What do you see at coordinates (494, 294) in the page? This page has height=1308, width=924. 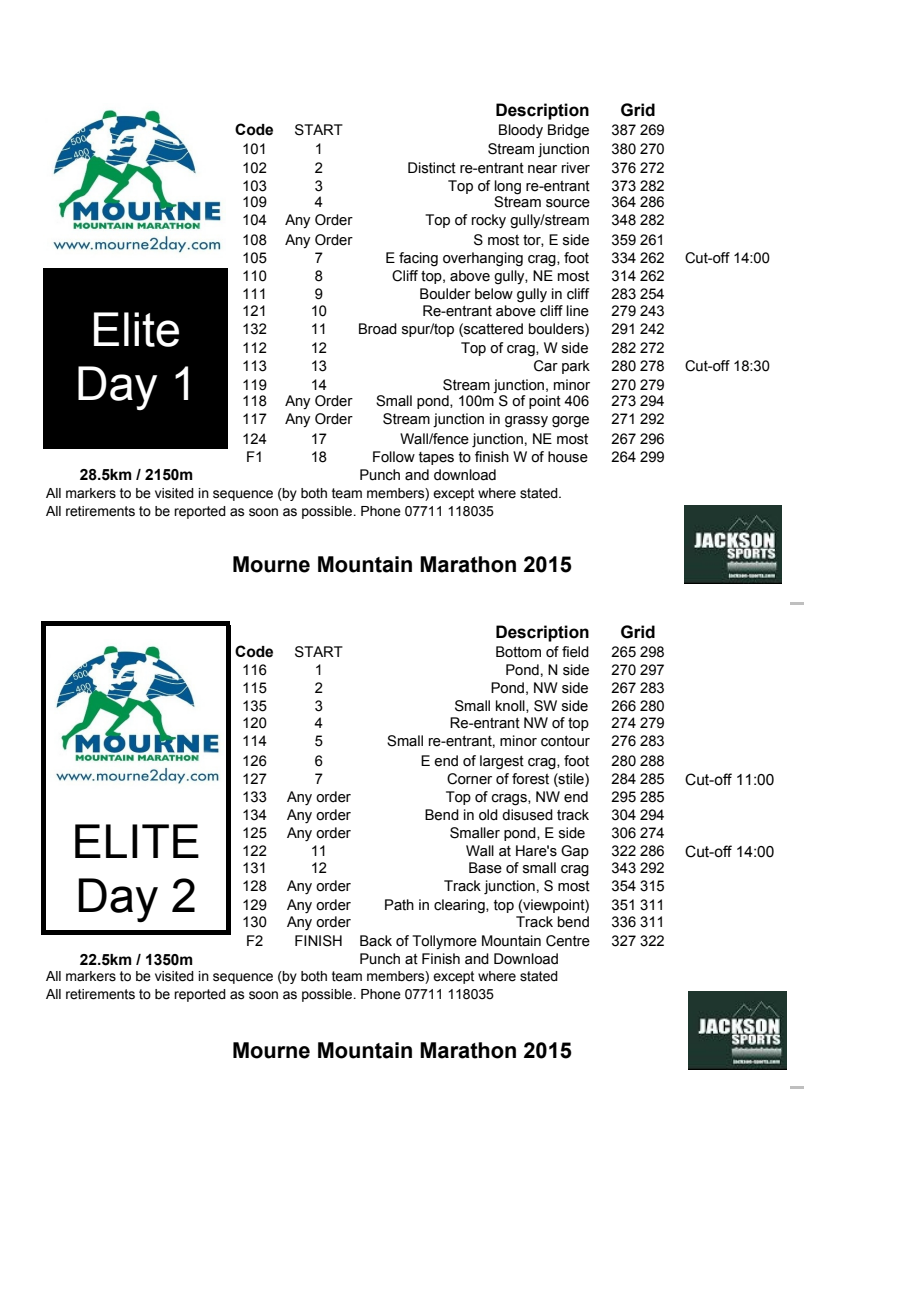 I see `below` at bounding box center [494, 294].
